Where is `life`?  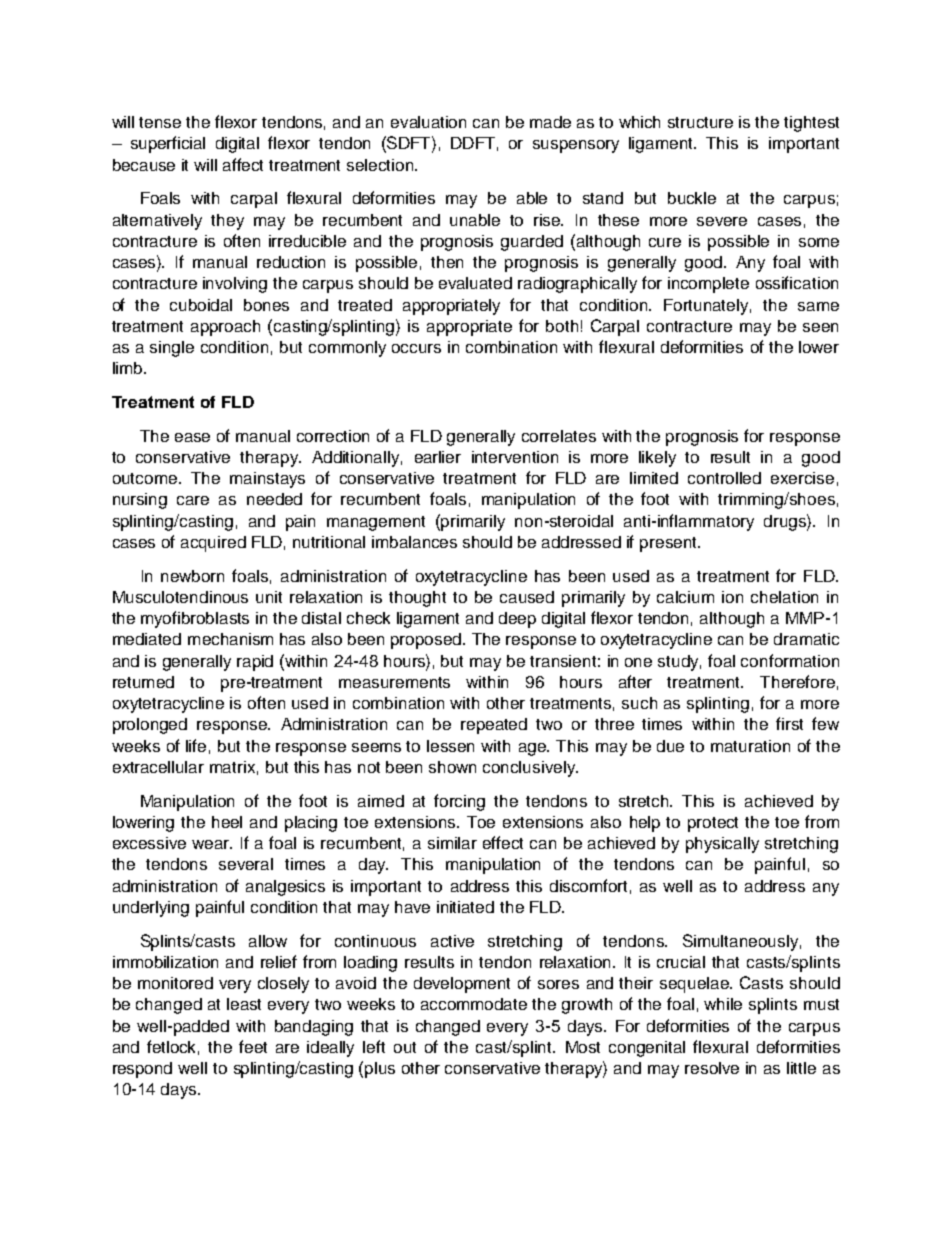 life is located at coordinates (196, 745).
